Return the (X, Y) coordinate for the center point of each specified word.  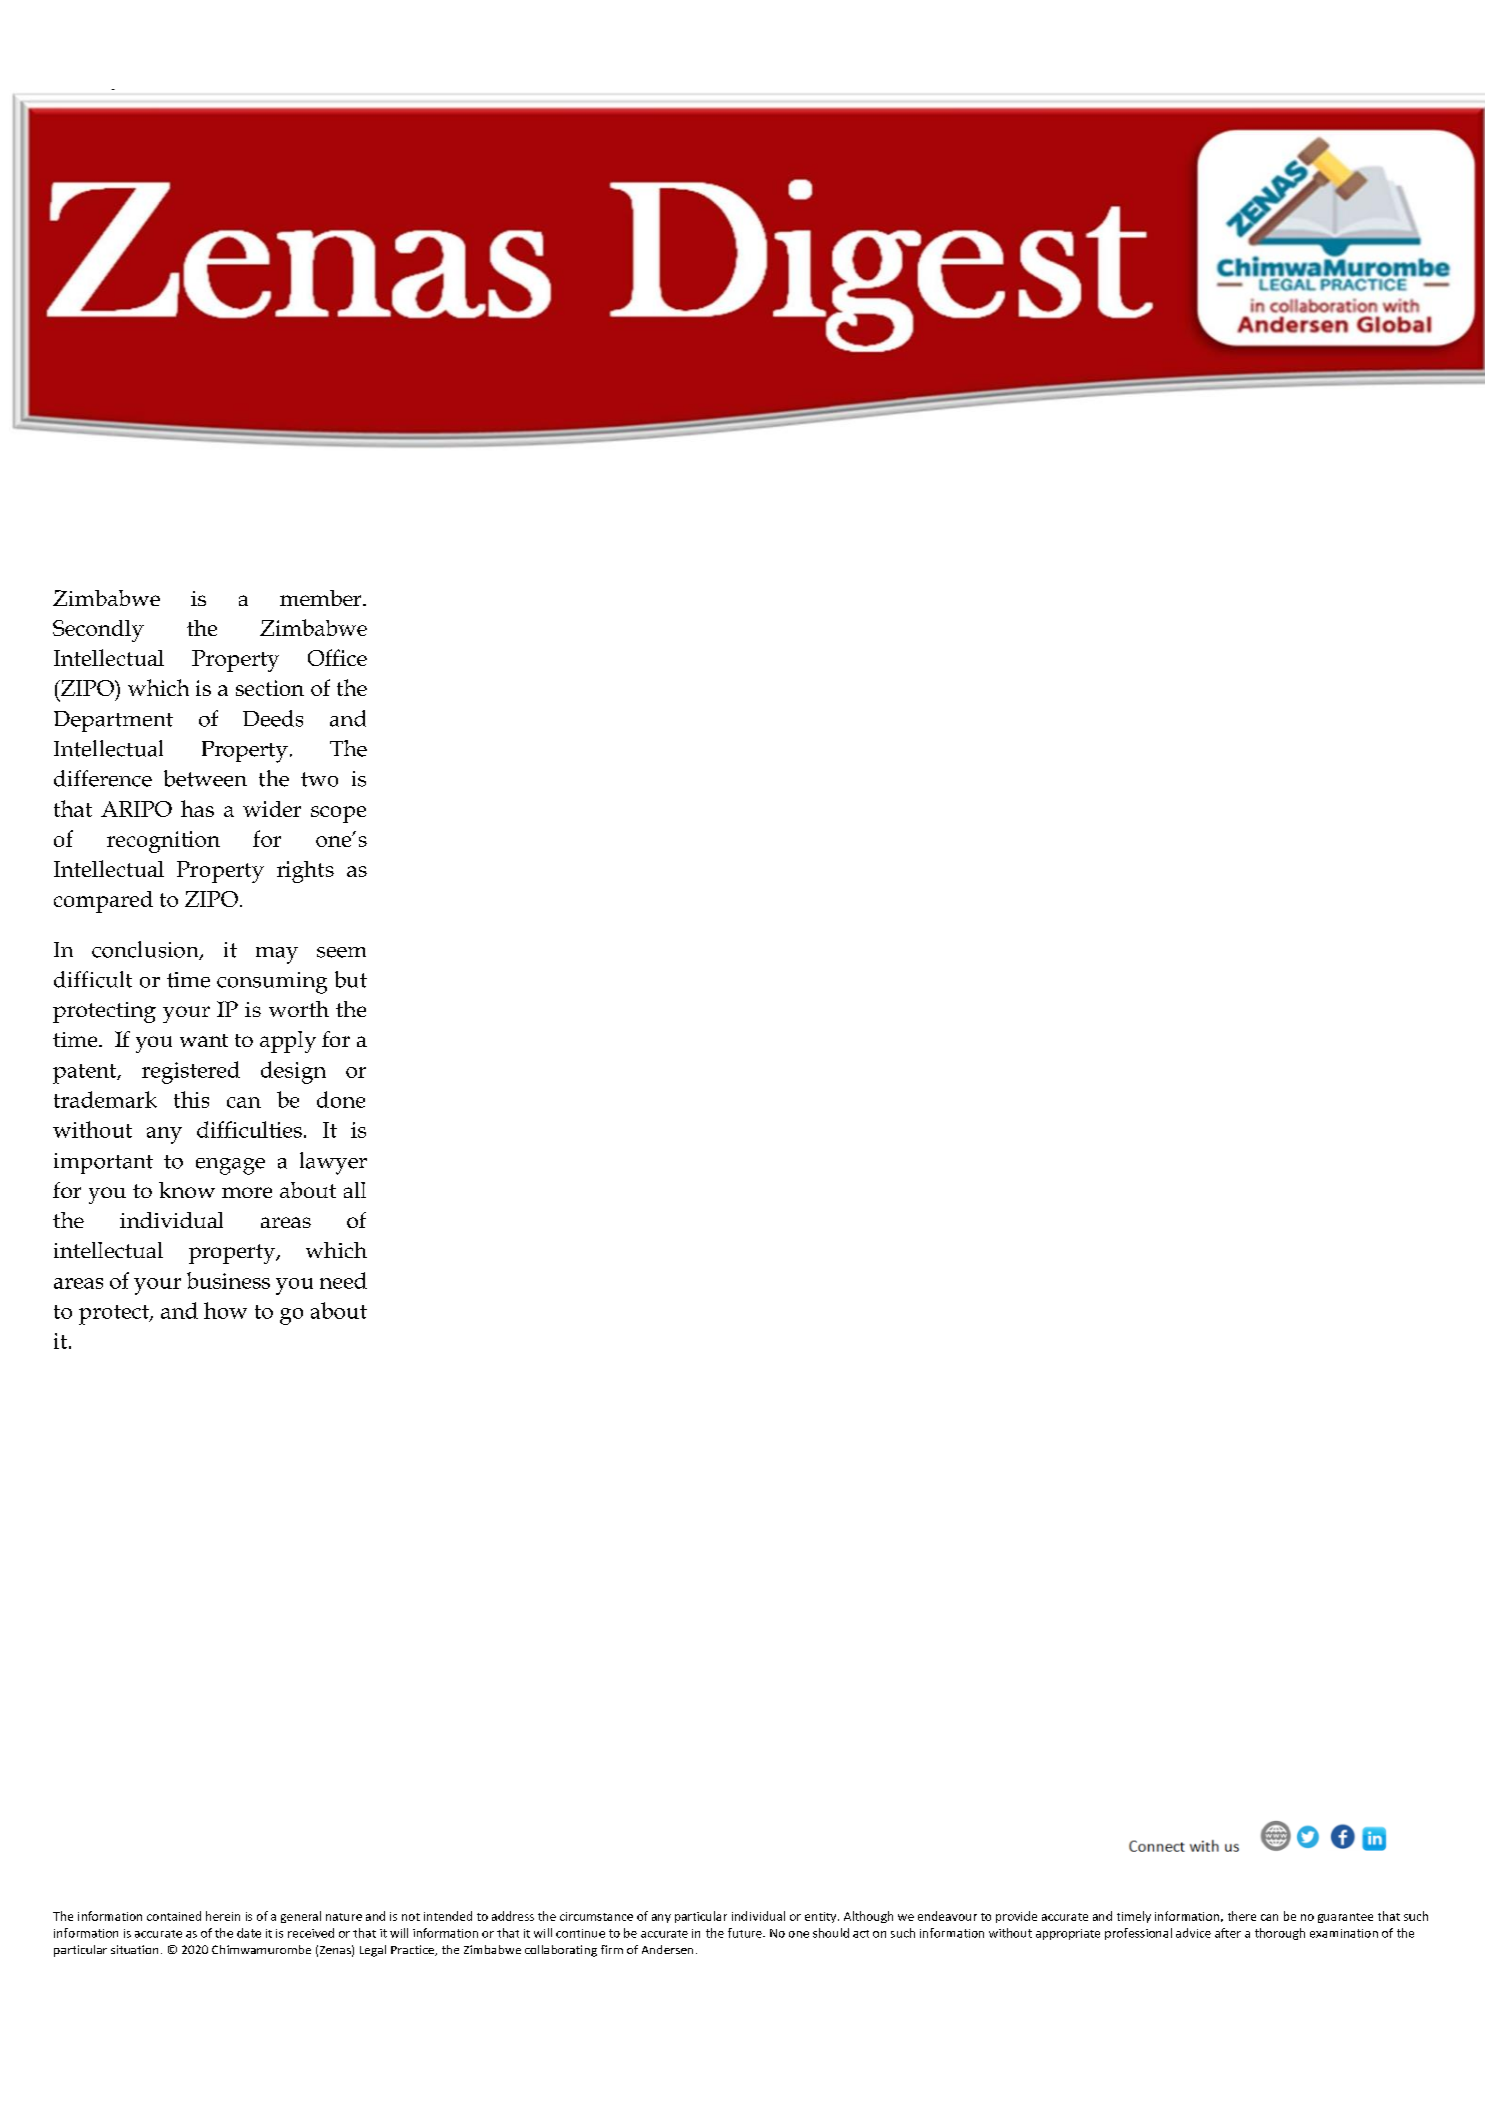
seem (341, 952)
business (228, 1280)
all (355, 1190)
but (351, 979)
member (322, 598)
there (1242, 1916)
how (225, 1310)
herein (223, 1916)
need (343, 1280)
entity (822, 1917)
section (270, 688)
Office (337, 657)
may (277, 955)
